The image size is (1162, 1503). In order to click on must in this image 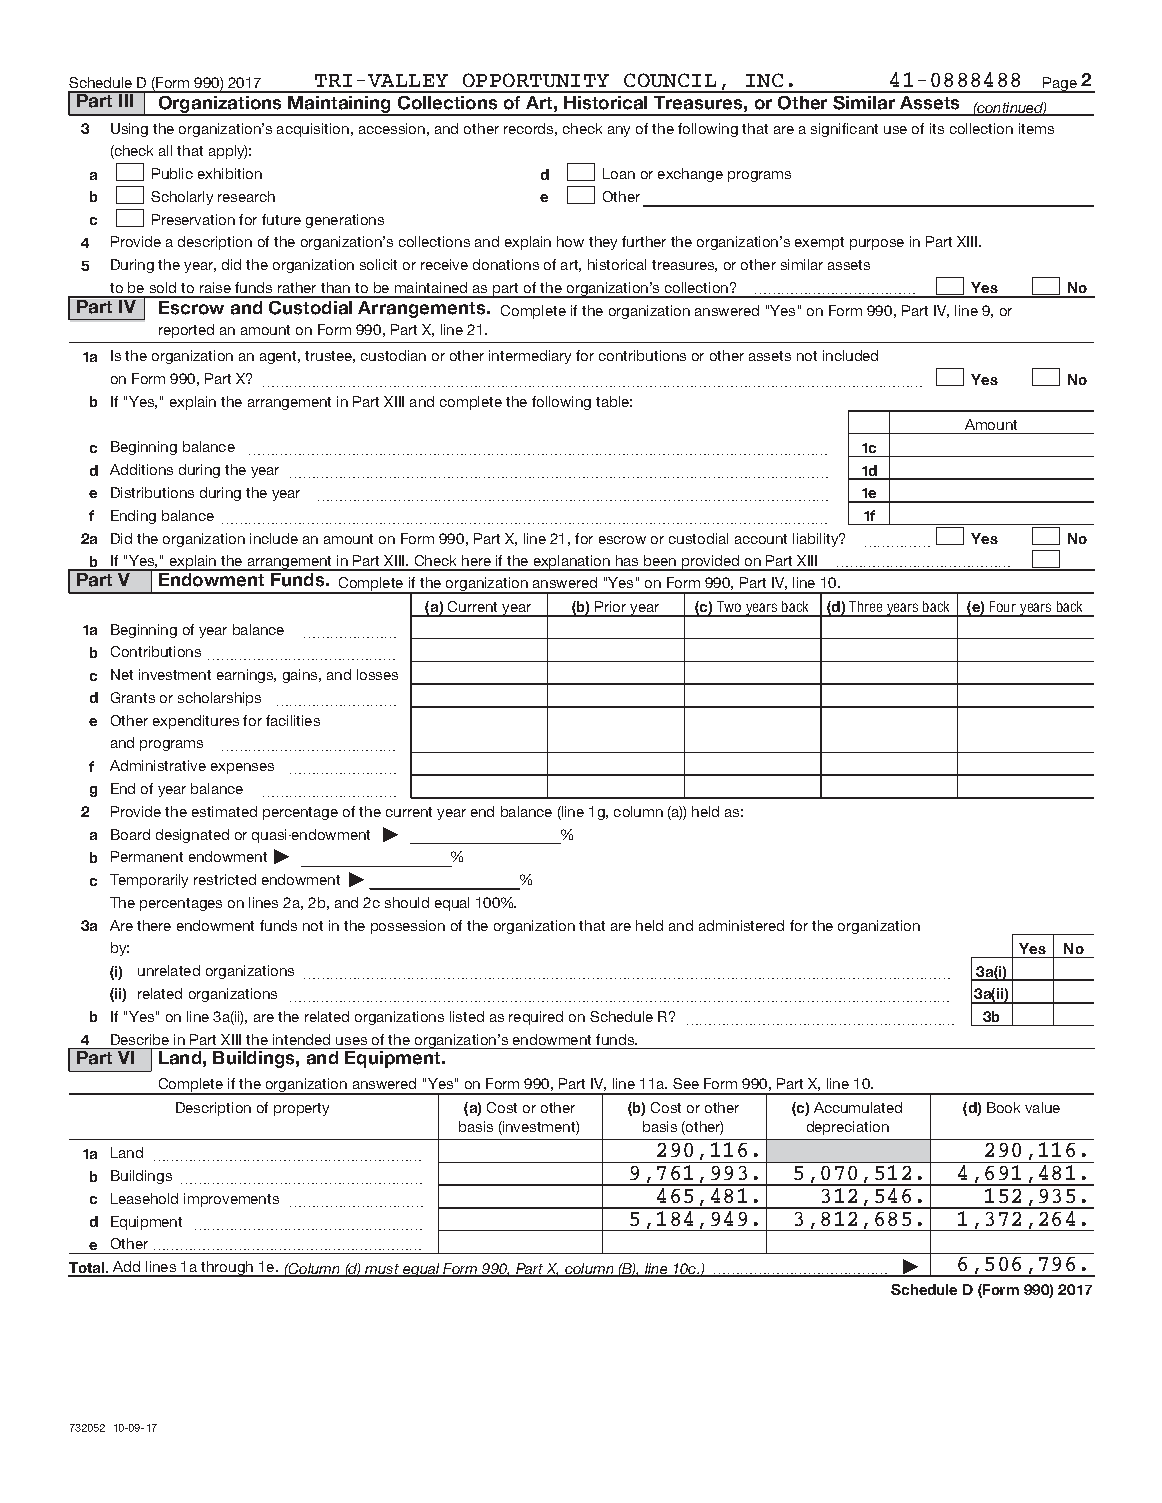, I will do `click(382, 1270)`.
